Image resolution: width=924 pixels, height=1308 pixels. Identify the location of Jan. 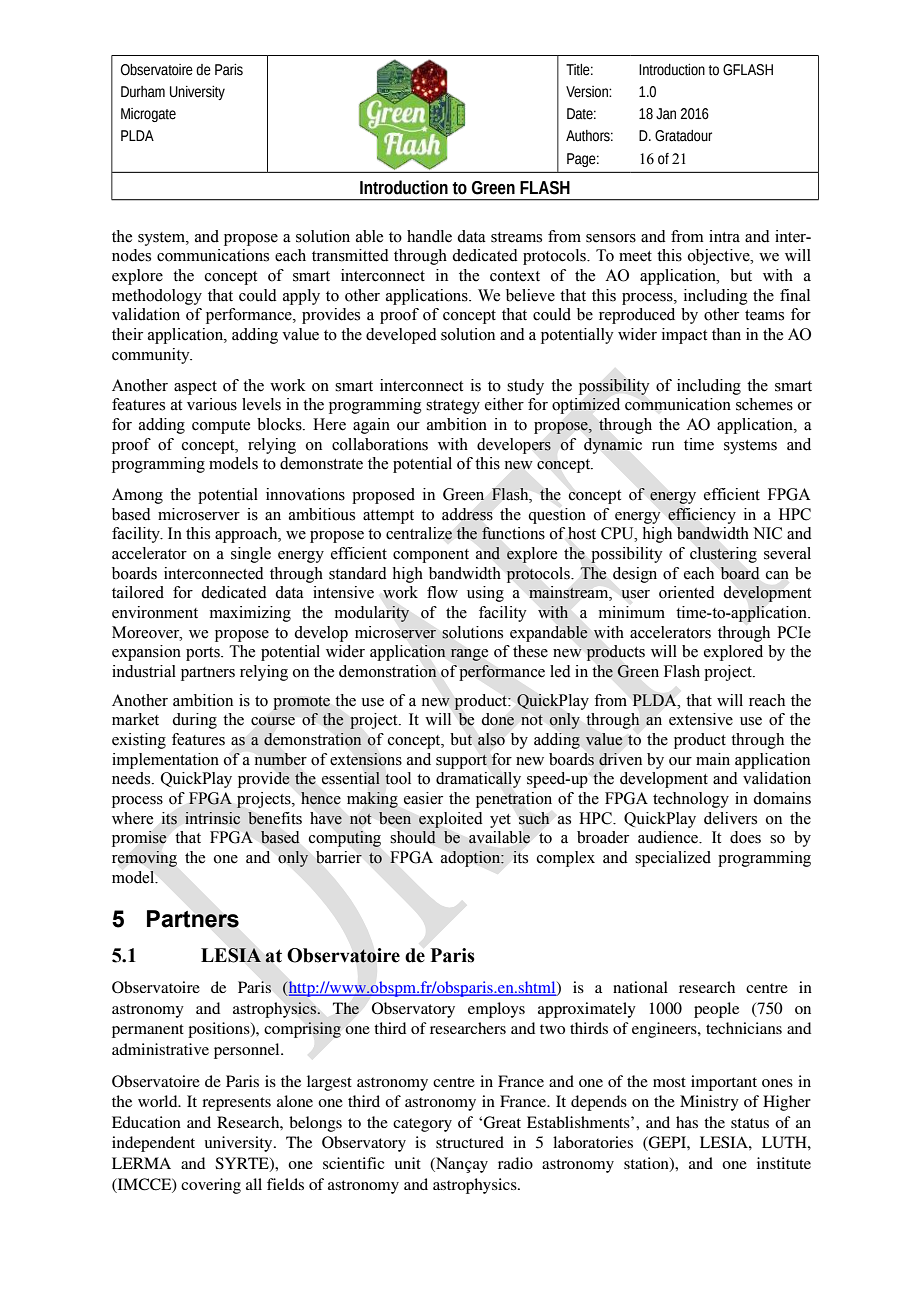
(666, 114).
